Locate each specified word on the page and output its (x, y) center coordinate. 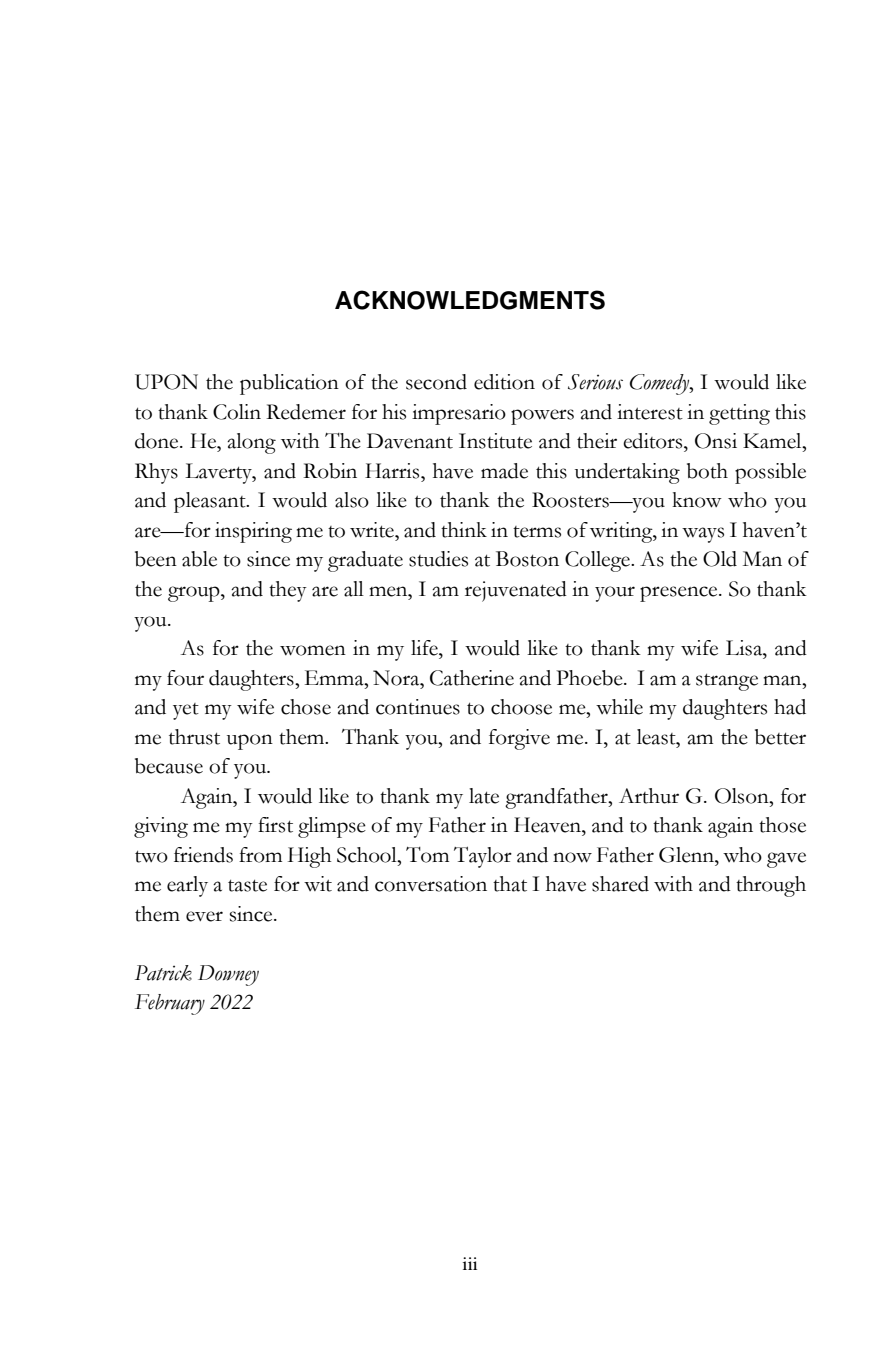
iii (470, 1263)
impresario (459, 414)
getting (739, 414)
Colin (237, 412)
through (771, 886)
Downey (228, 975)
